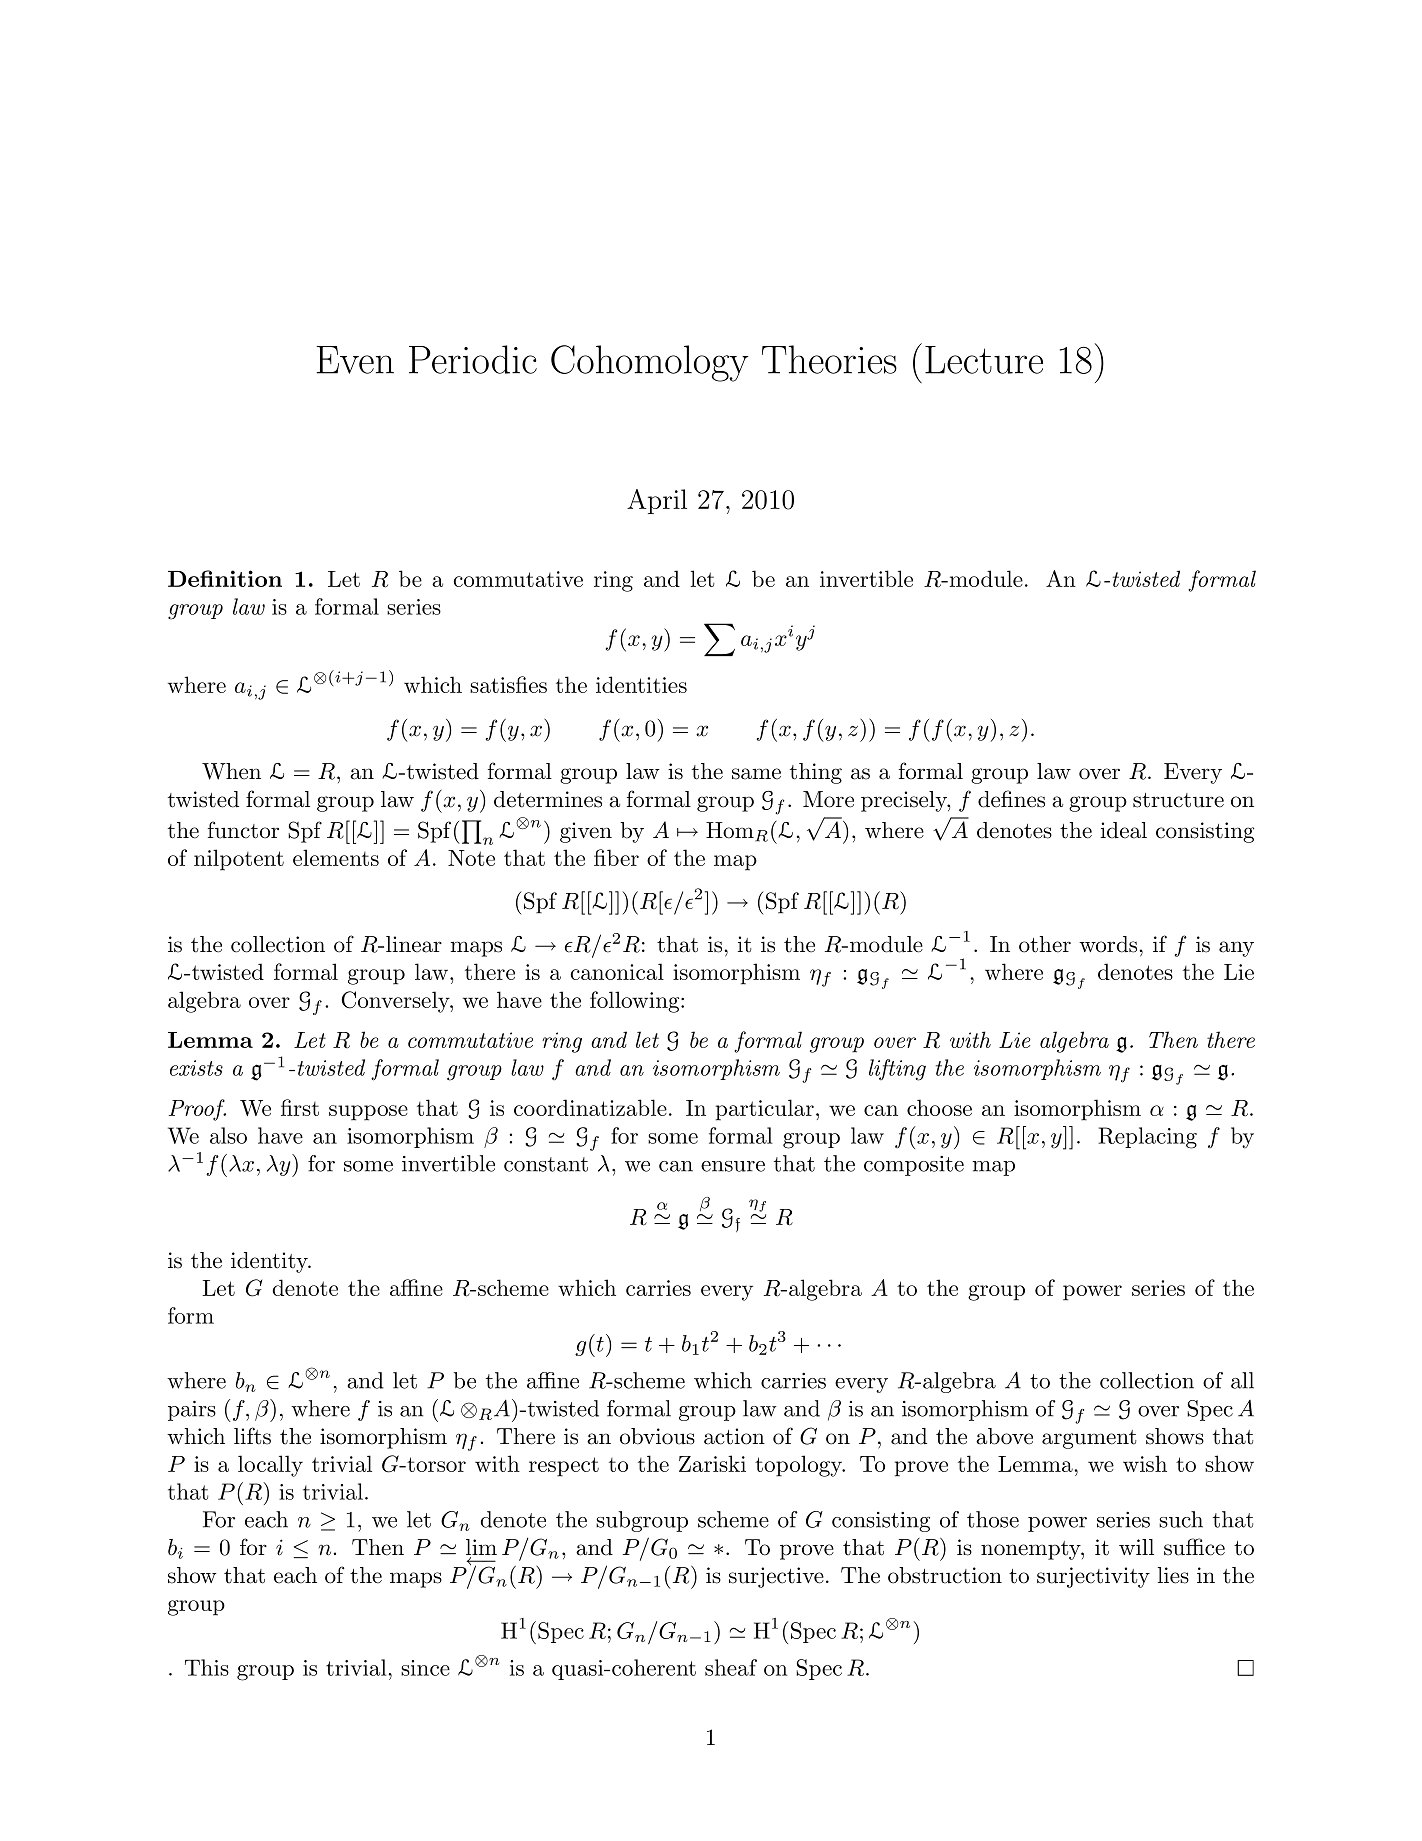  I want to click on Even, so click(355, 360).
